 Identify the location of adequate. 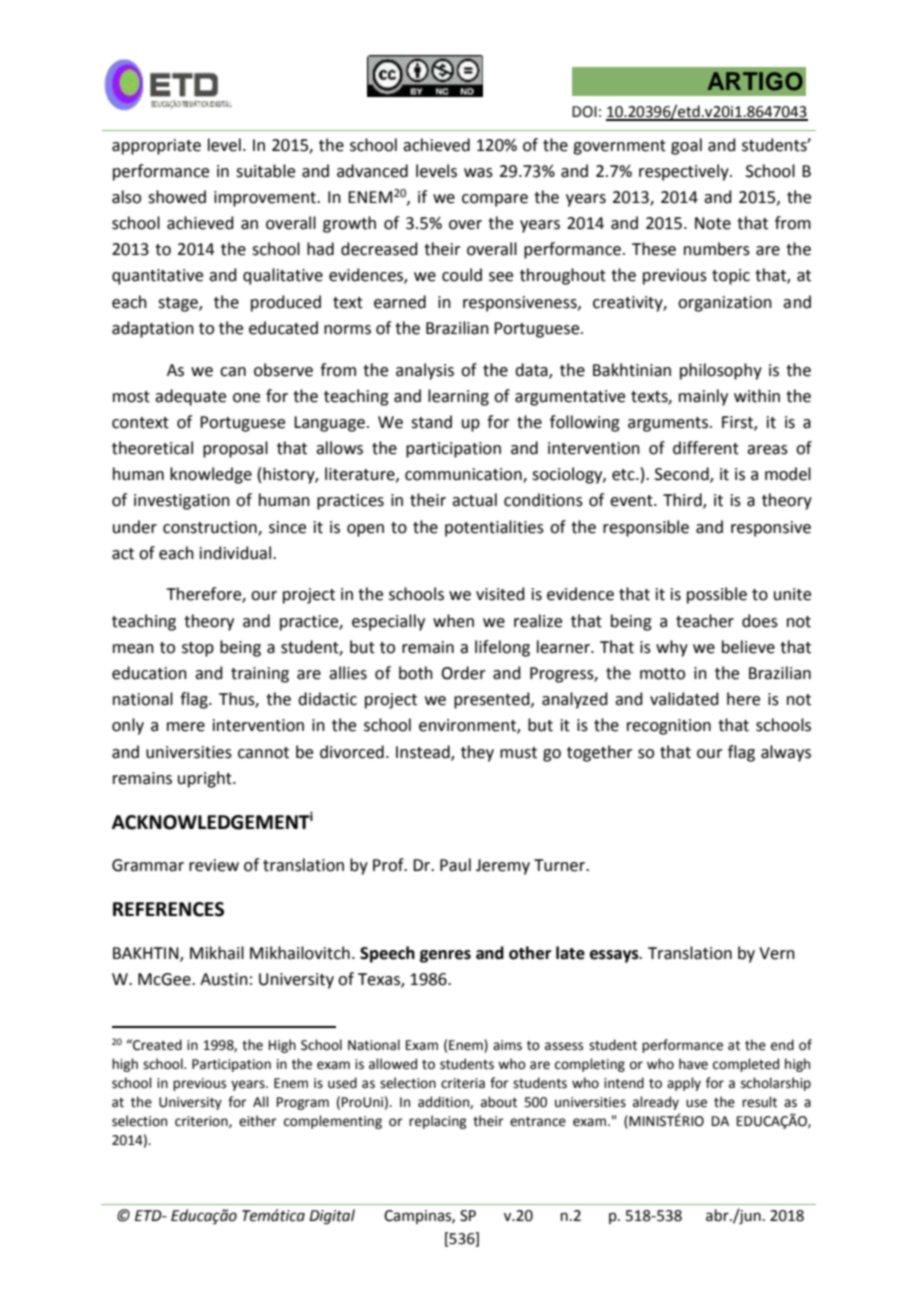
(190, 397).
